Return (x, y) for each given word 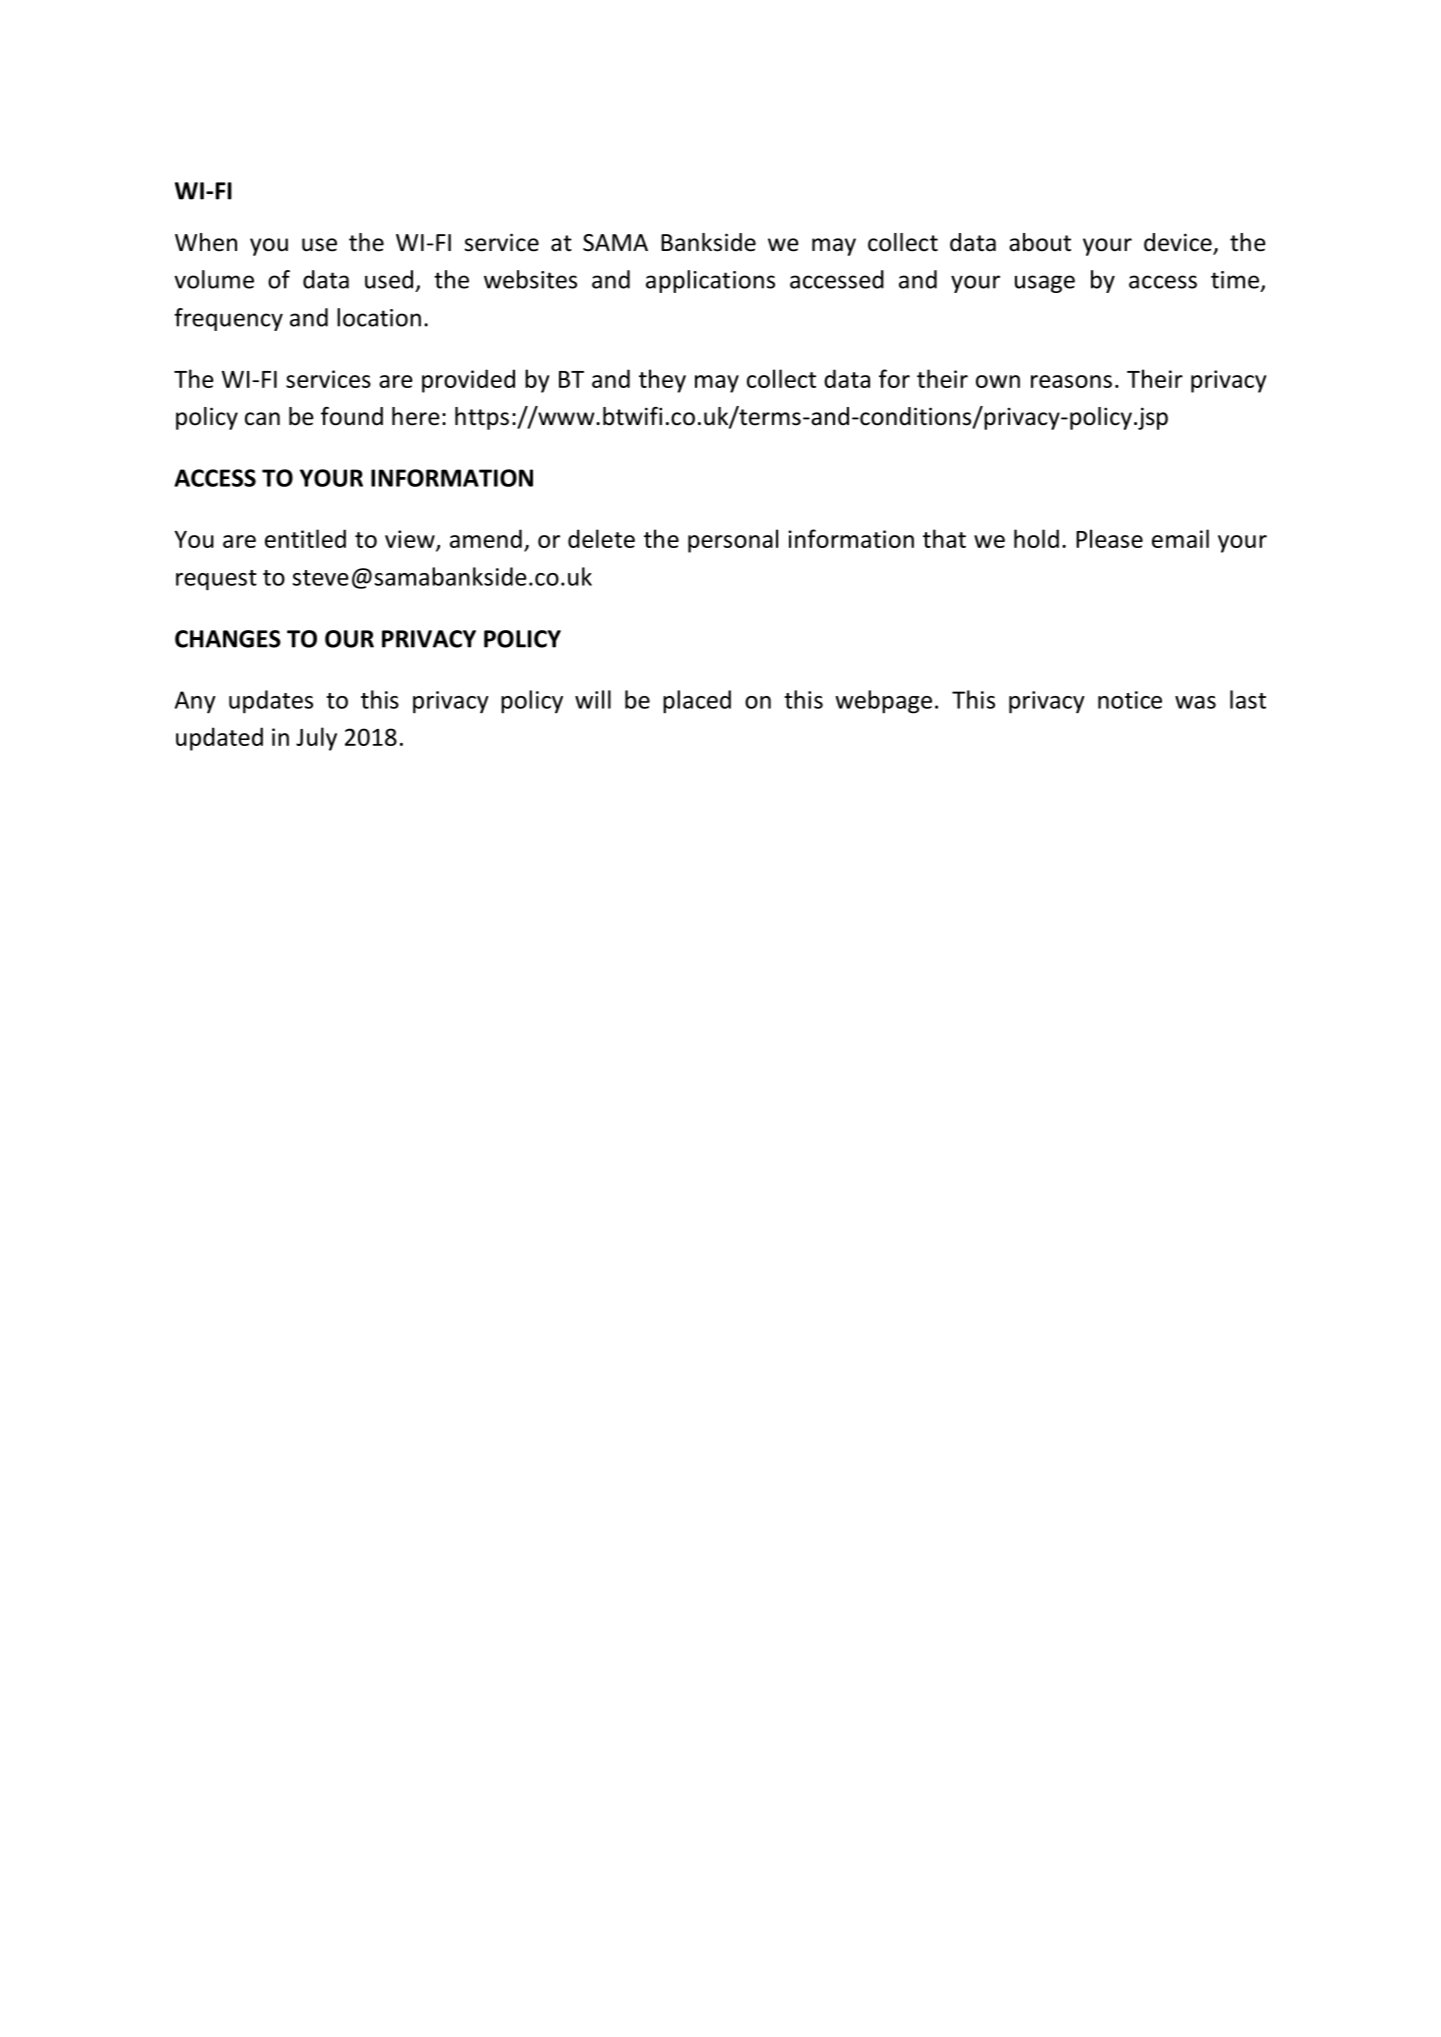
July (316, 739)
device (1179, 243)
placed (697, 702)
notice (1130, 700)
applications (710, 281)
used (389, 279)
